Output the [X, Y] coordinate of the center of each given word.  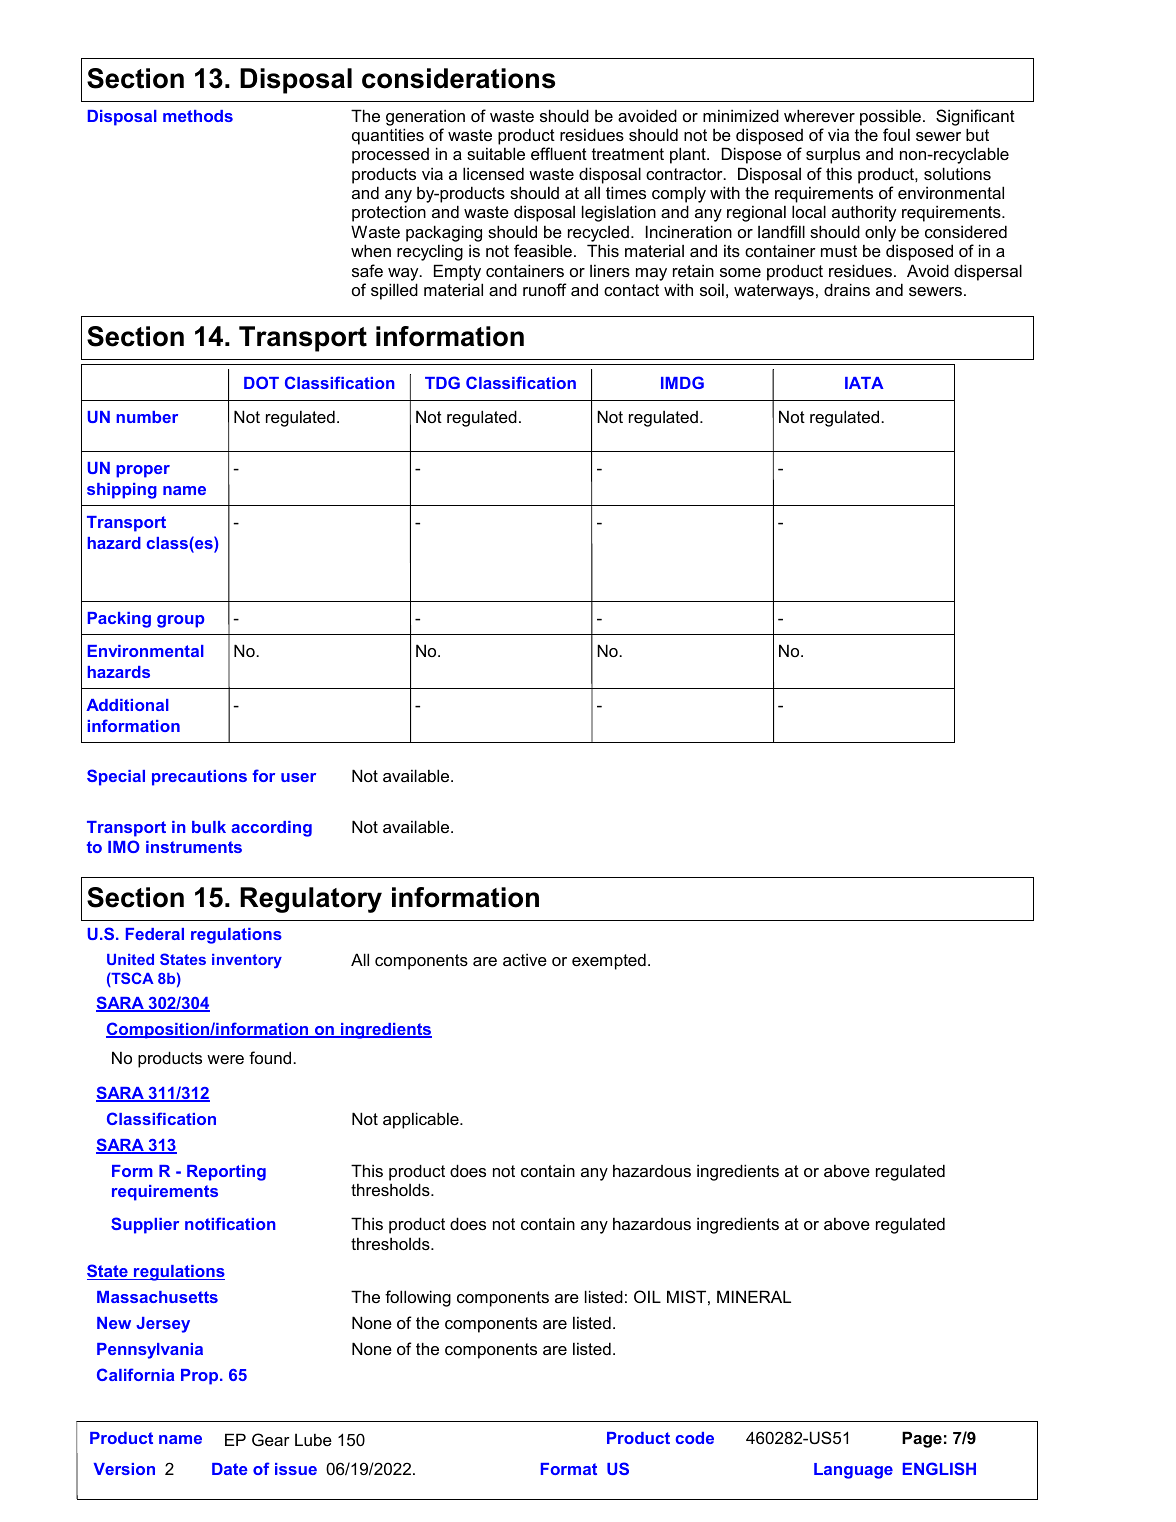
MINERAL [754, 1296]
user [298, 777]
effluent [559, 153]
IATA [864, 383]
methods [198, 116]
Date [229, 1469]
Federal [155, 934]
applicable [422, 1120]
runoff [545, 289]
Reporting [226, 1173]
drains [847, 289]
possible [890, 117]
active [525, 959]
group [180, 621]
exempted [609, 961]
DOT [261, 382]
